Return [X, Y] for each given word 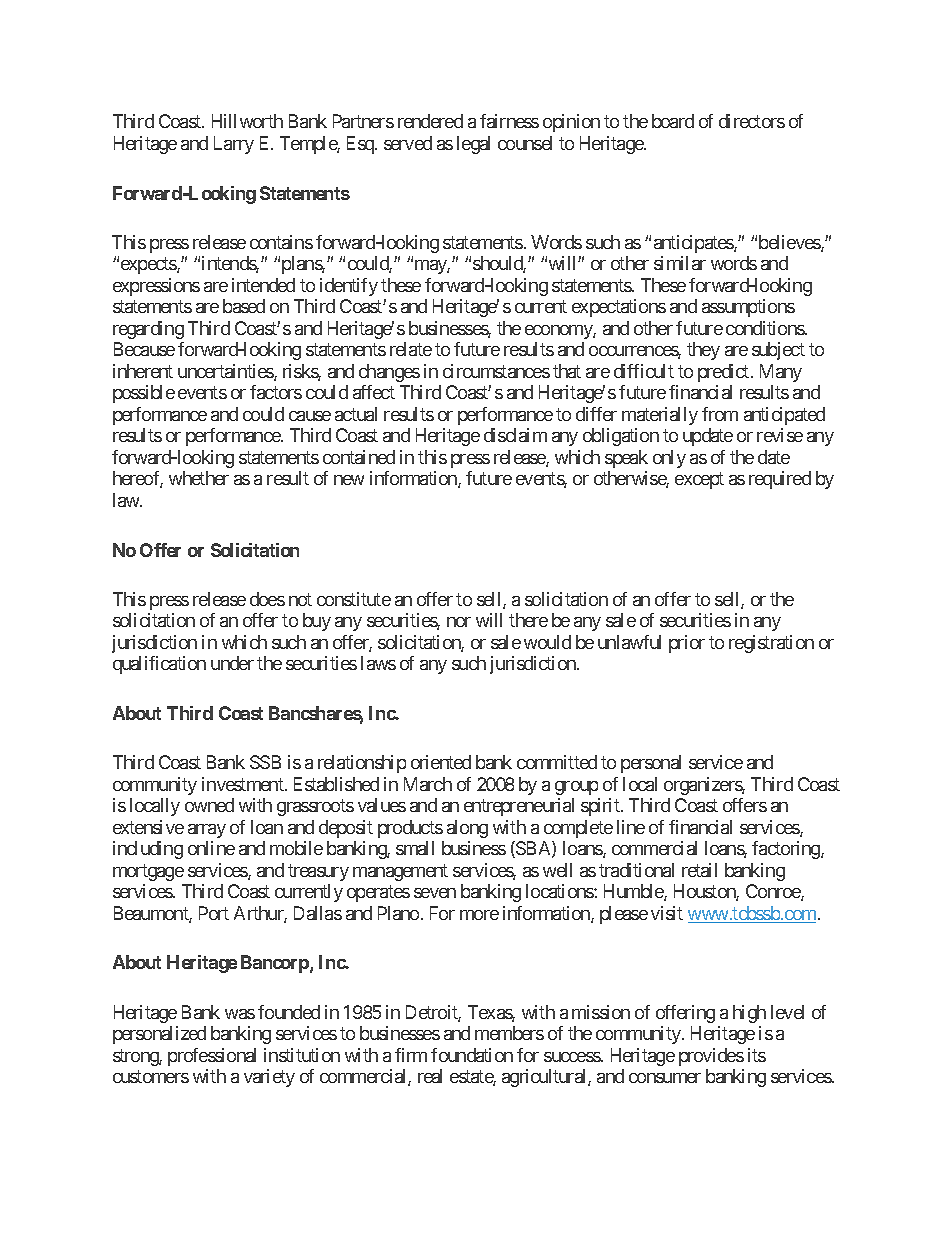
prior [687, 644]
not [300, 599]
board [673, 121]
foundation [472, 1055]
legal [473, 145]
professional [212, 1057]
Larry [234, 145]
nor [459, 622]
